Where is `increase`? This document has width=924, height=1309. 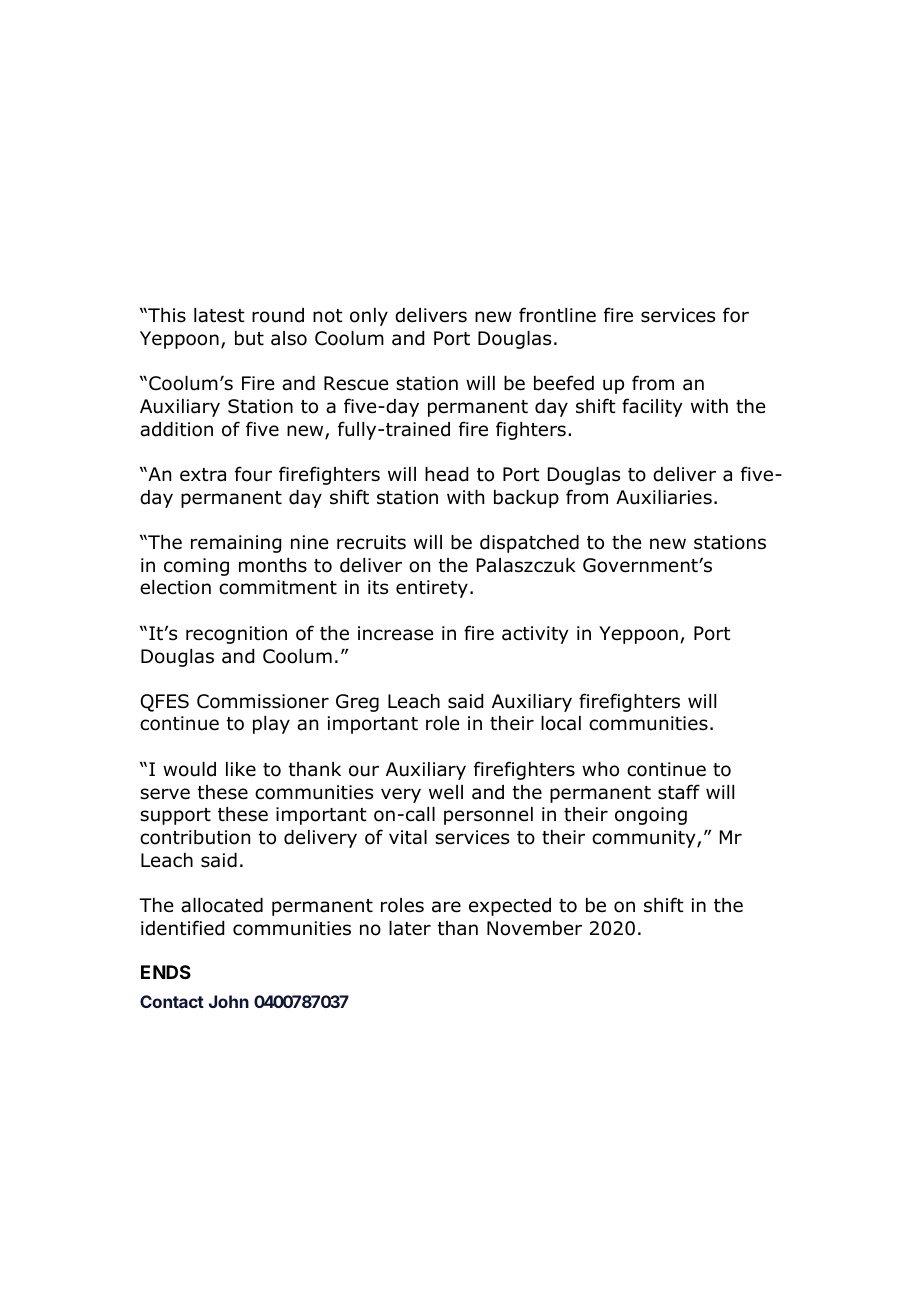 increase is located at coordinates (395, 633).
